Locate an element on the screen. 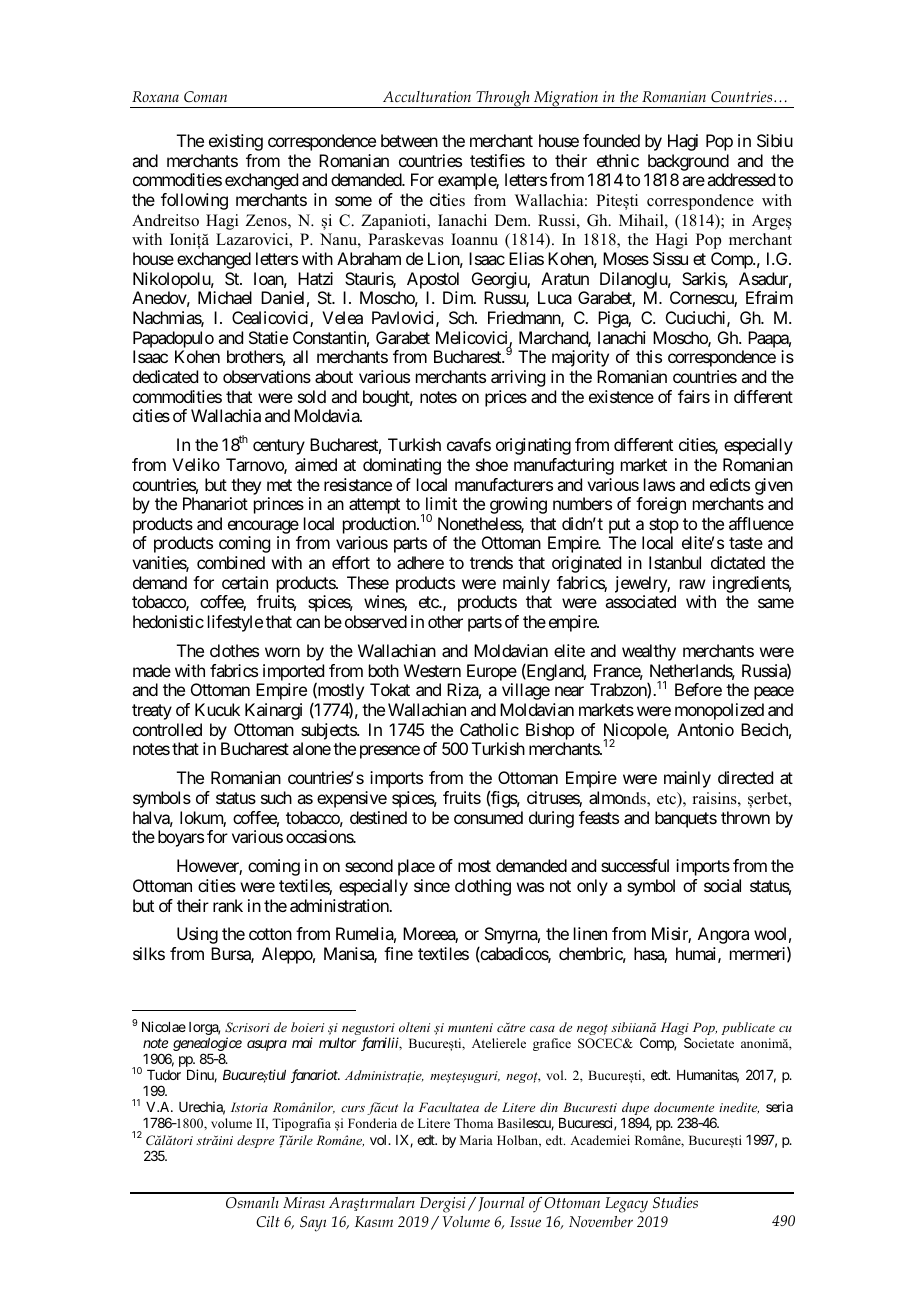 The width and height of the screenshot is (924, 1308). background is located at coordinates (688, 162).
